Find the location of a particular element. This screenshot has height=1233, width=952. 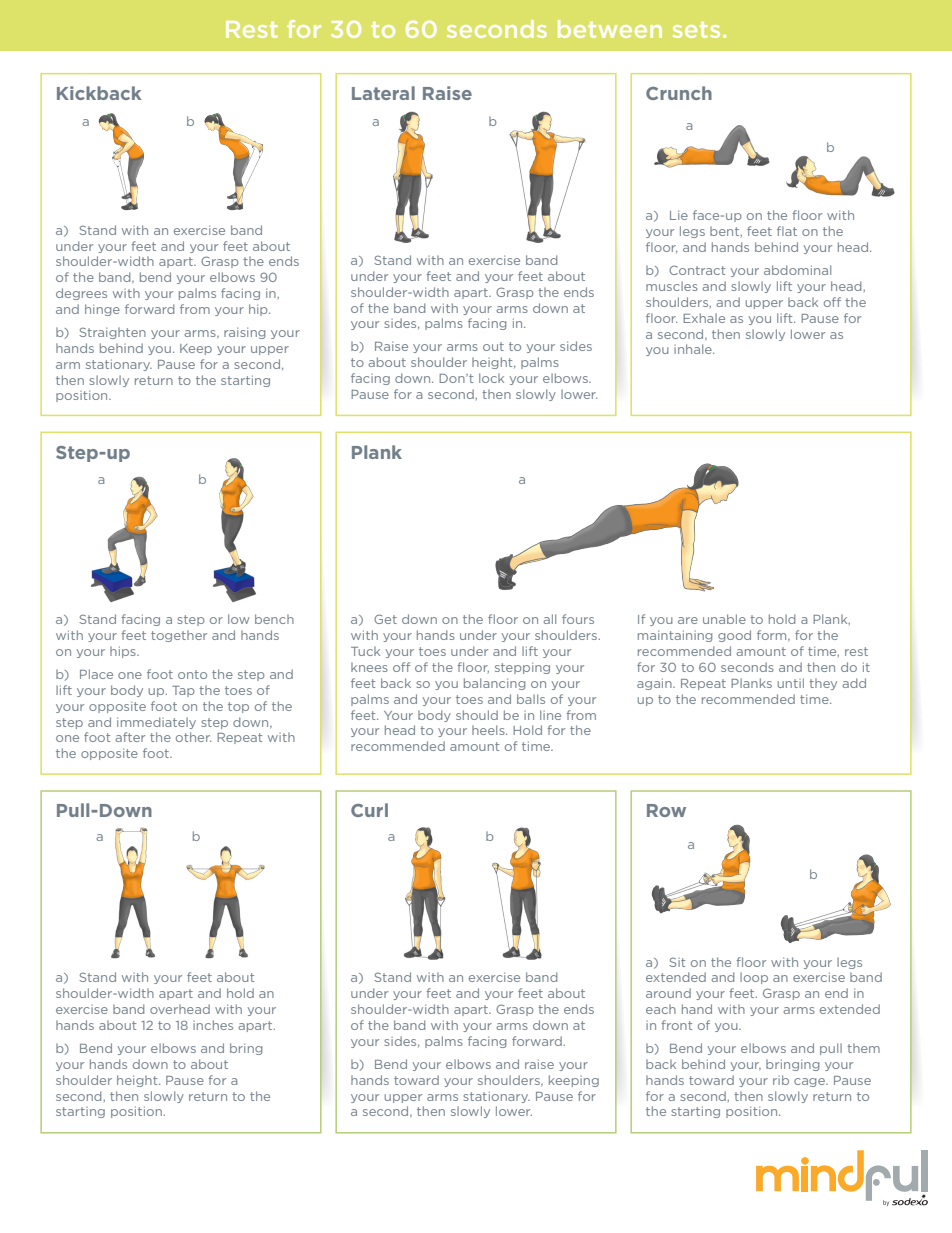

until is located at coordinates (791, 683).
